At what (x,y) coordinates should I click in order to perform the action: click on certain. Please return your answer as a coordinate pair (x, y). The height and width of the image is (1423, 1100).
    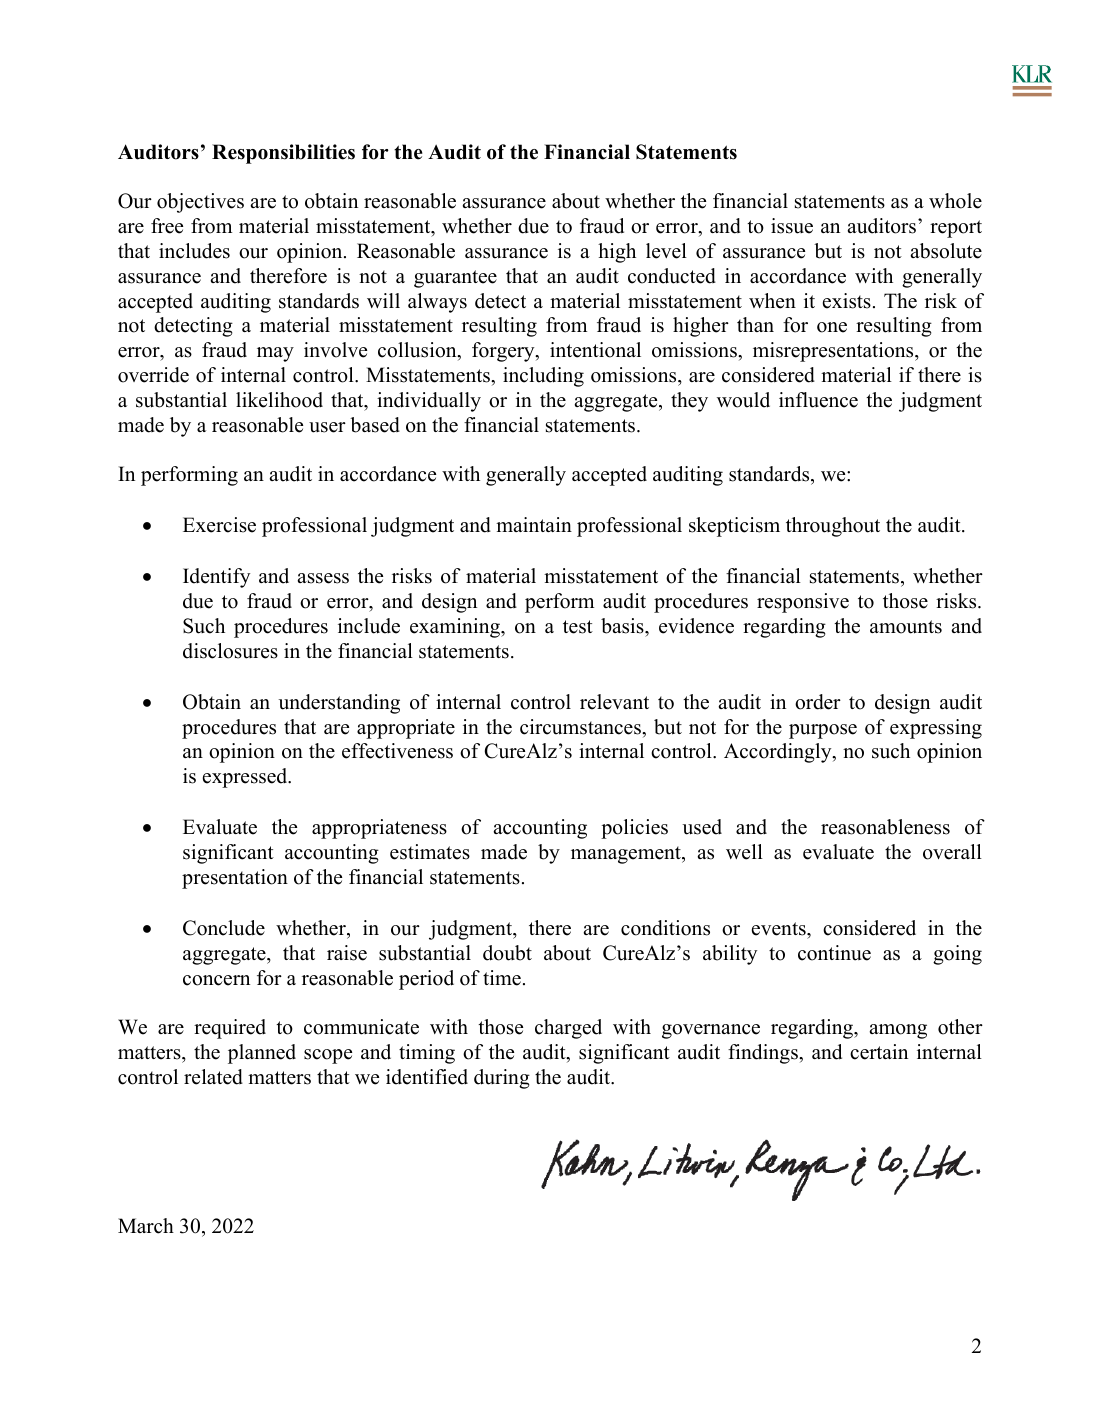
    Looking at the image, I should click on (879, 1052).
